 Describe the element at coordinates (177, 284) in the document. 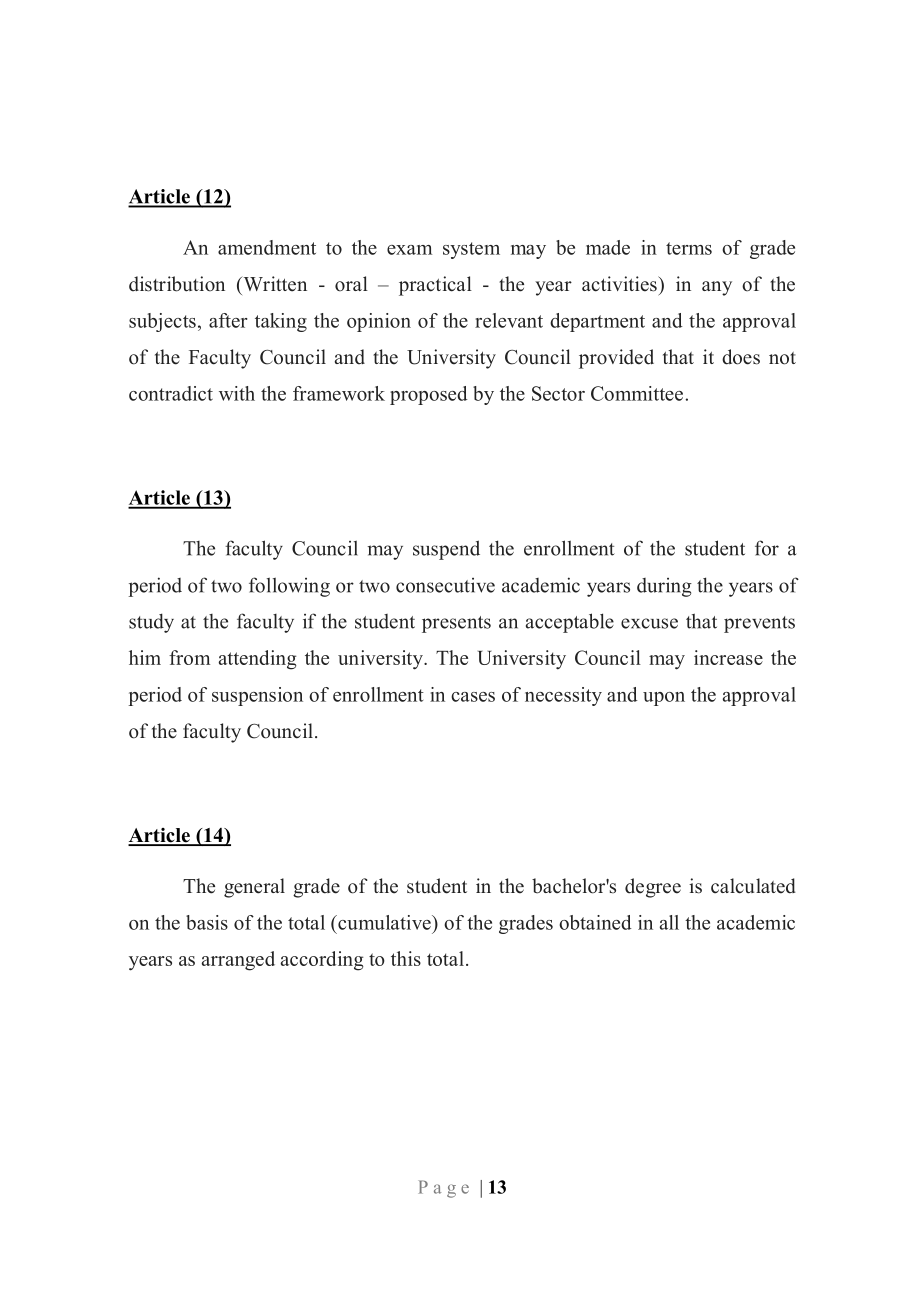

I see `distribution` at that location.
